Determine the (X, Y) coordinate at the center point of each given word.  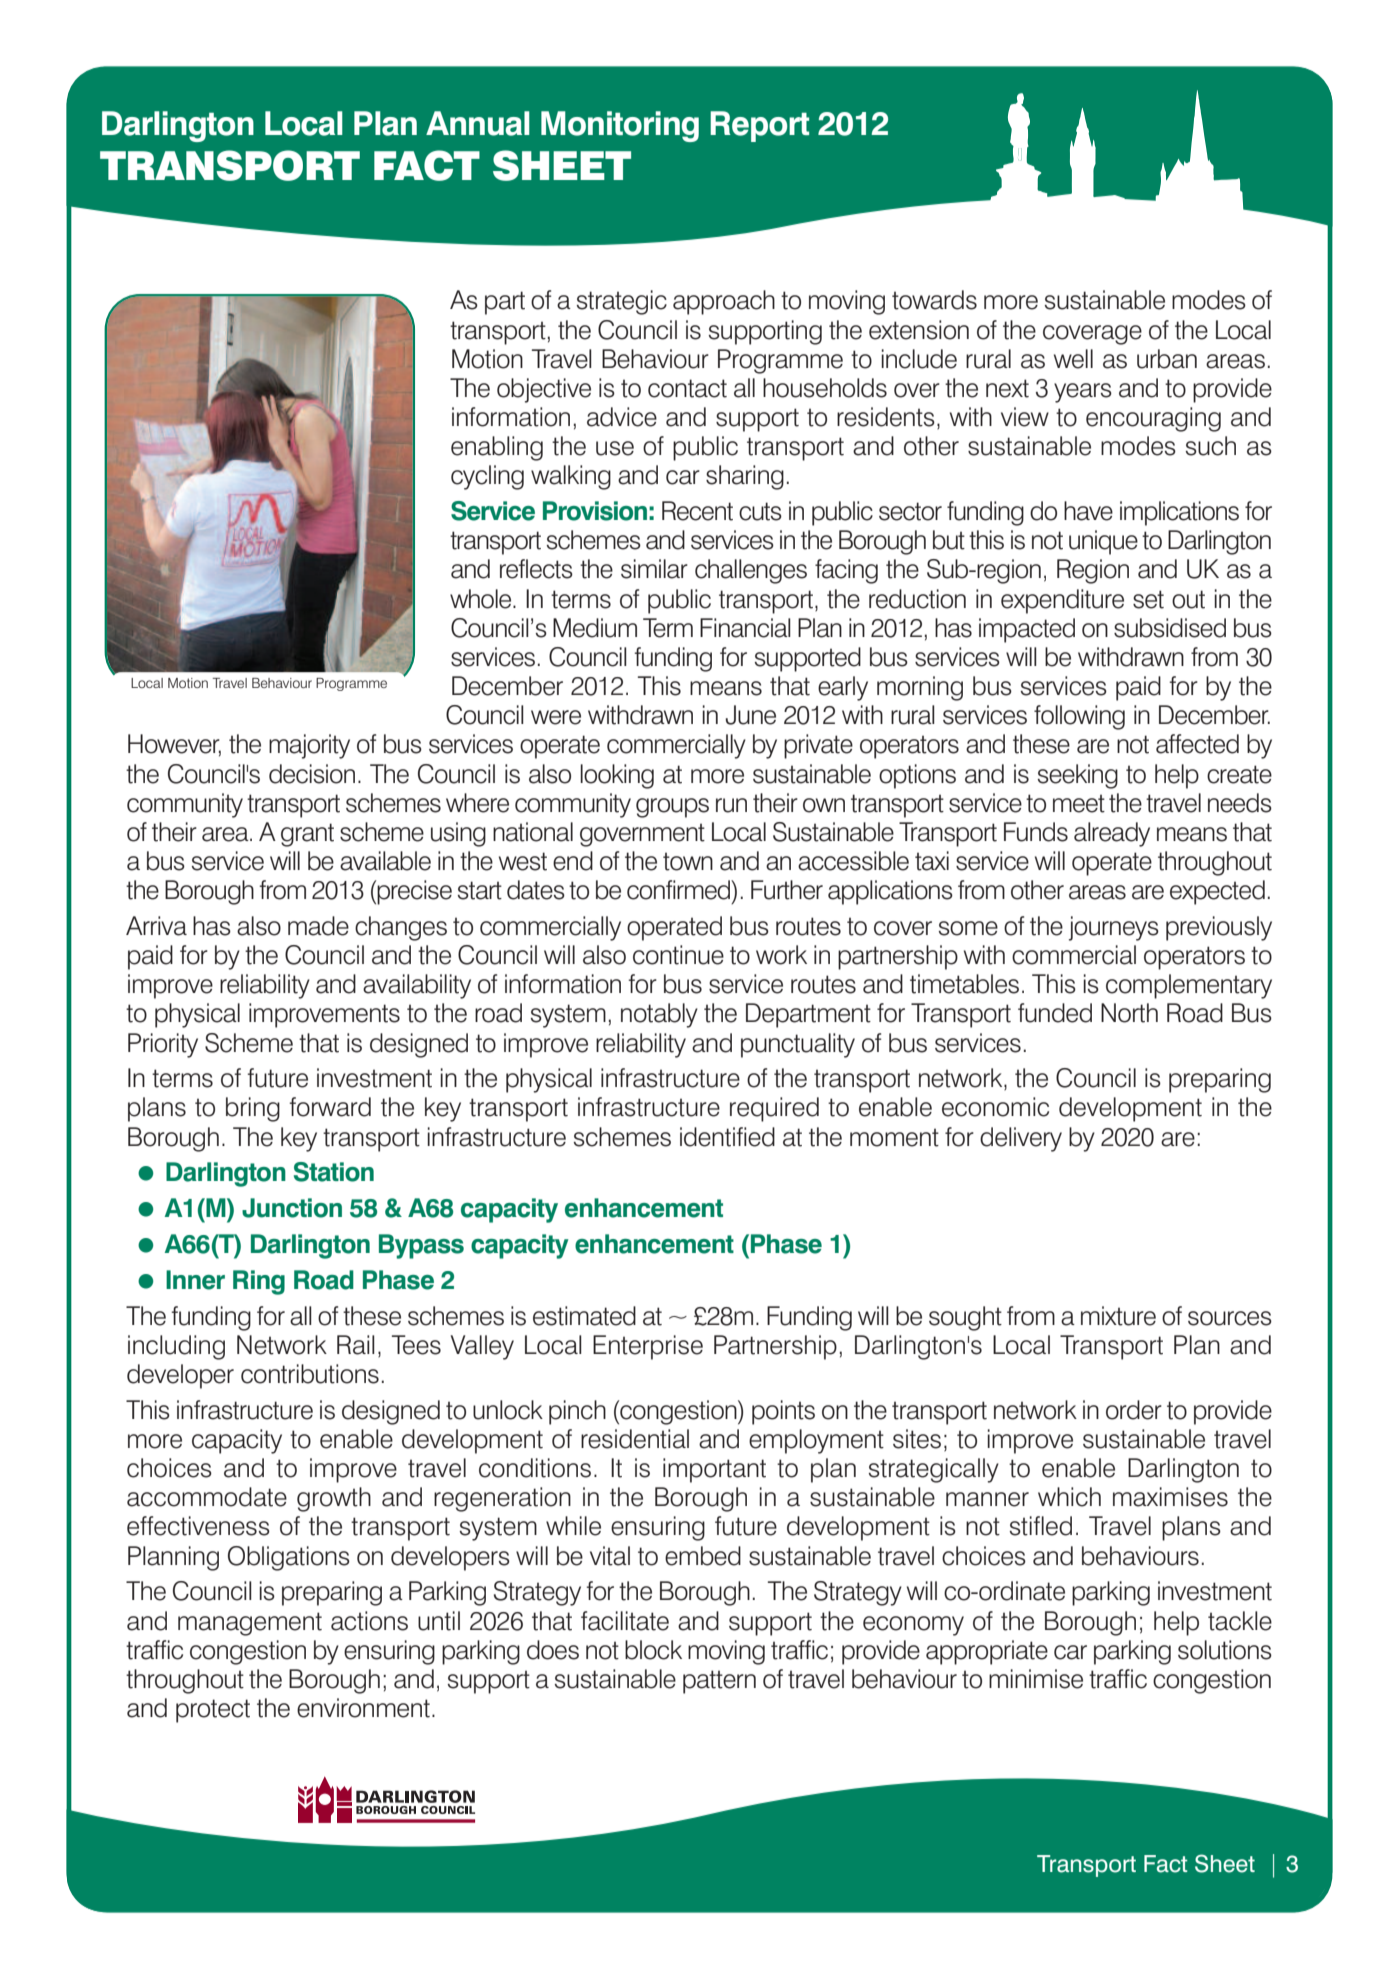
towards (934, 300)
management (250, 1624)
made (318, 926)
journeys (1114, 928)
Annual (478, 123)
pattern (719, 1682)
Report (759, 126)
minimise (1036, 1679)
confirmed (680, 890)
